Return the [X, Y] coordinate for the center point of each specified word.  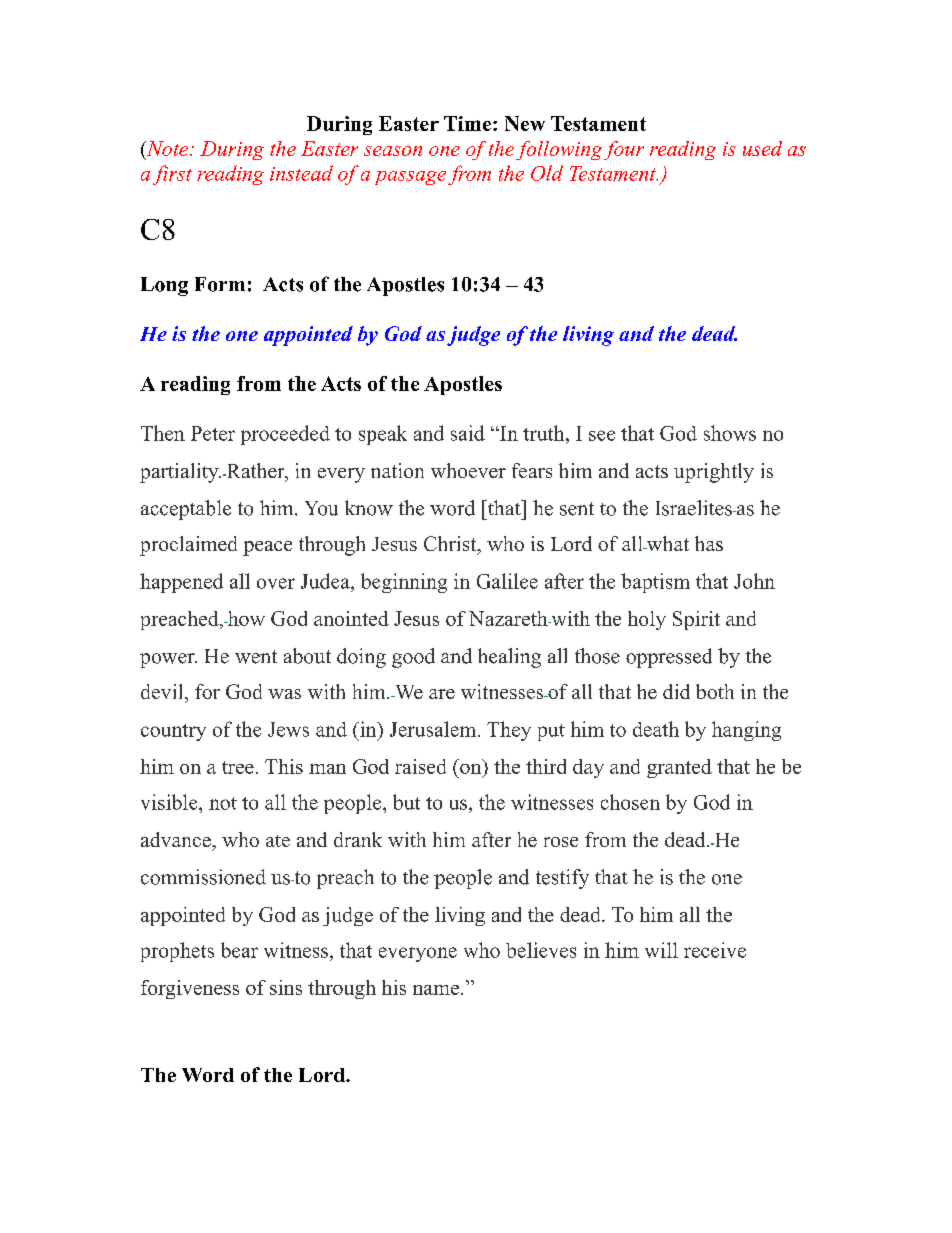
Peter [213, 433]
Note [167, 148]
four [624, 150]
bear [239, 950]
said [468, 433]
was [284, 694]
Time [469, 123]
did [676, 691]
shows [730, 433]
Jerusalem [434, 729]
